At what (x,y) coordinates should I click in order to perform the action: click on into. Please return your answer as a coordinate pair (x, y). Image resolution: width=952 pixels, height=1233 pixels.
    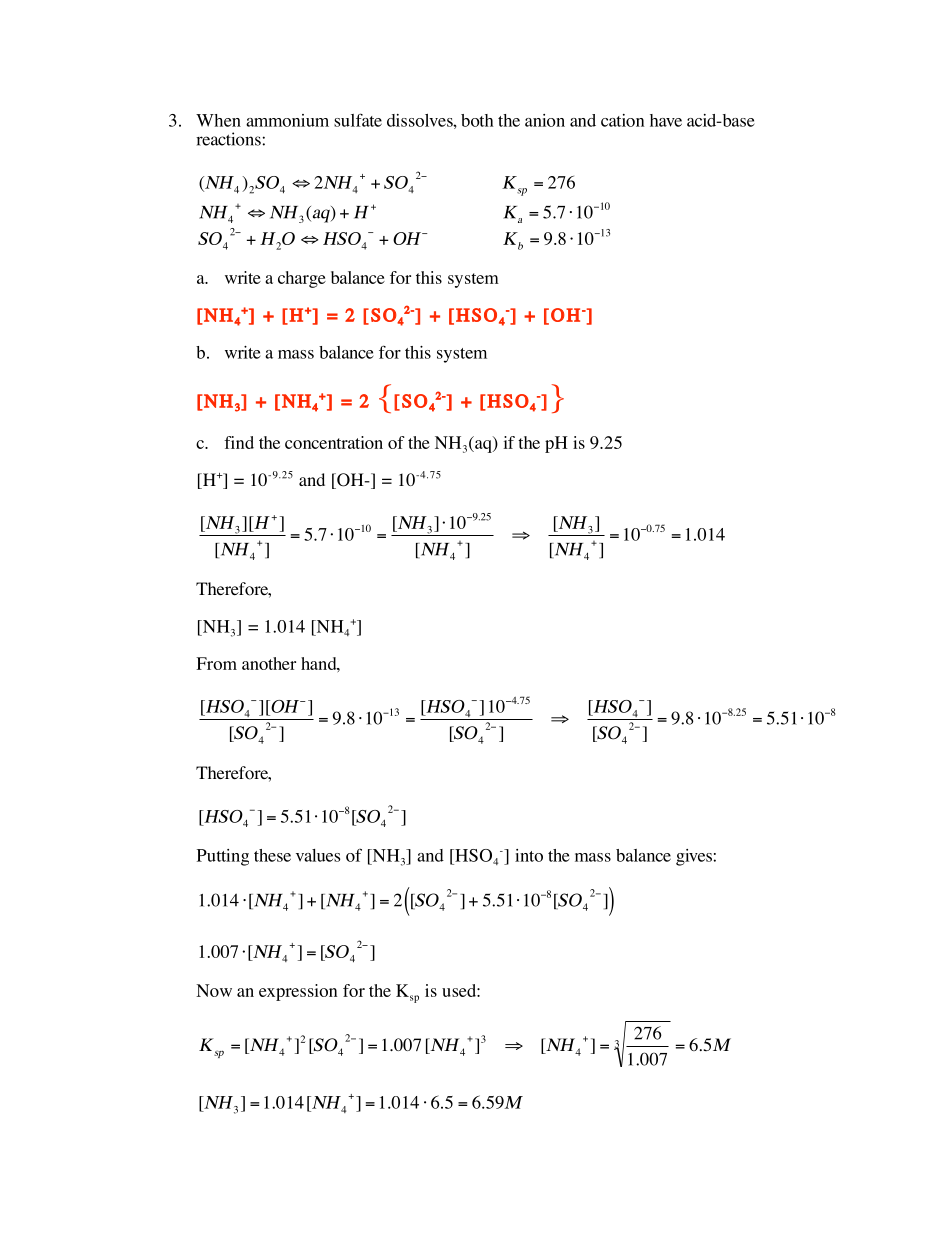
    Looking at the image, I should click on (529, 855).
